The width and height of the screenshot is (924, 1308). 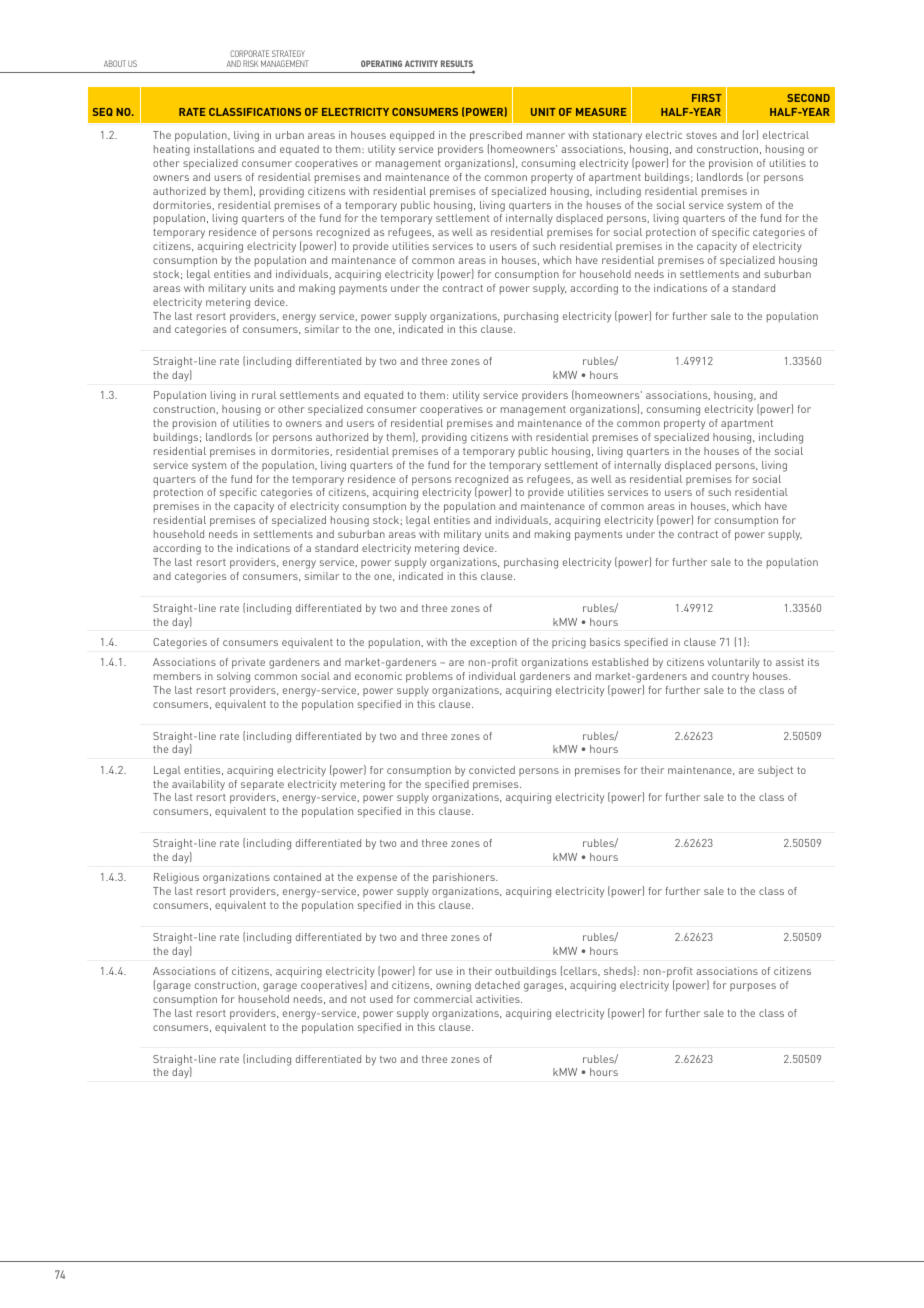 What do you see at coordinates (457, 63) in the screenshot?
I see `RESULTS` at bounding box center [457, 63].
